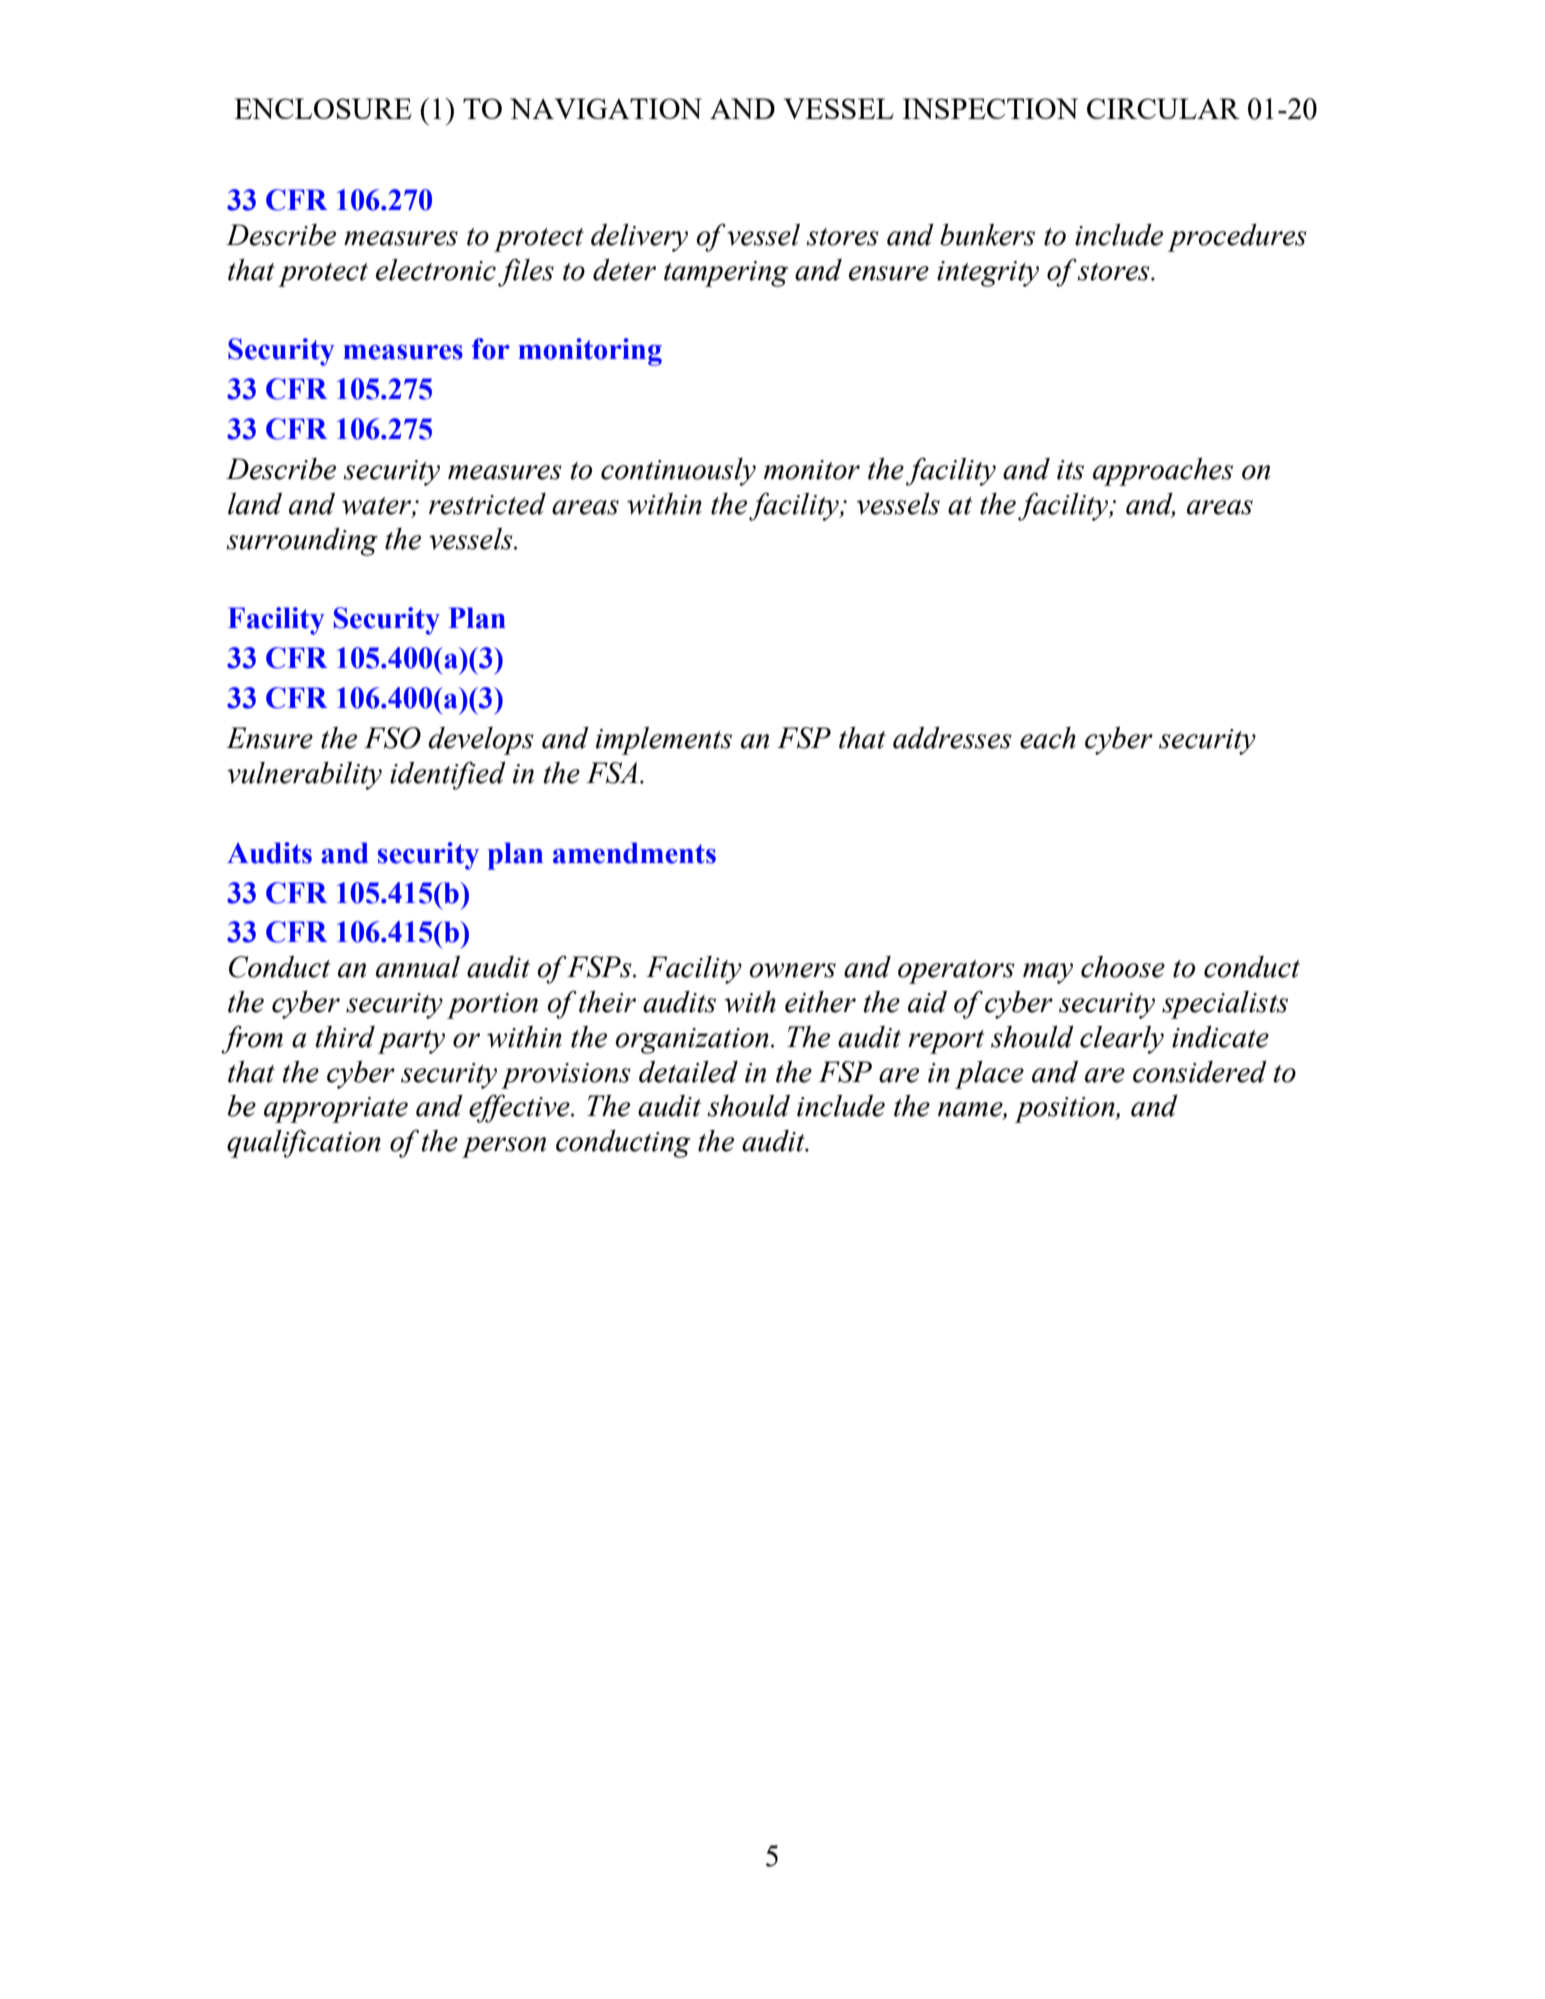 Image resolution: width=1545 pixels, height=1999 pixels. I want to click on appropriate, so click(336, 1110).
